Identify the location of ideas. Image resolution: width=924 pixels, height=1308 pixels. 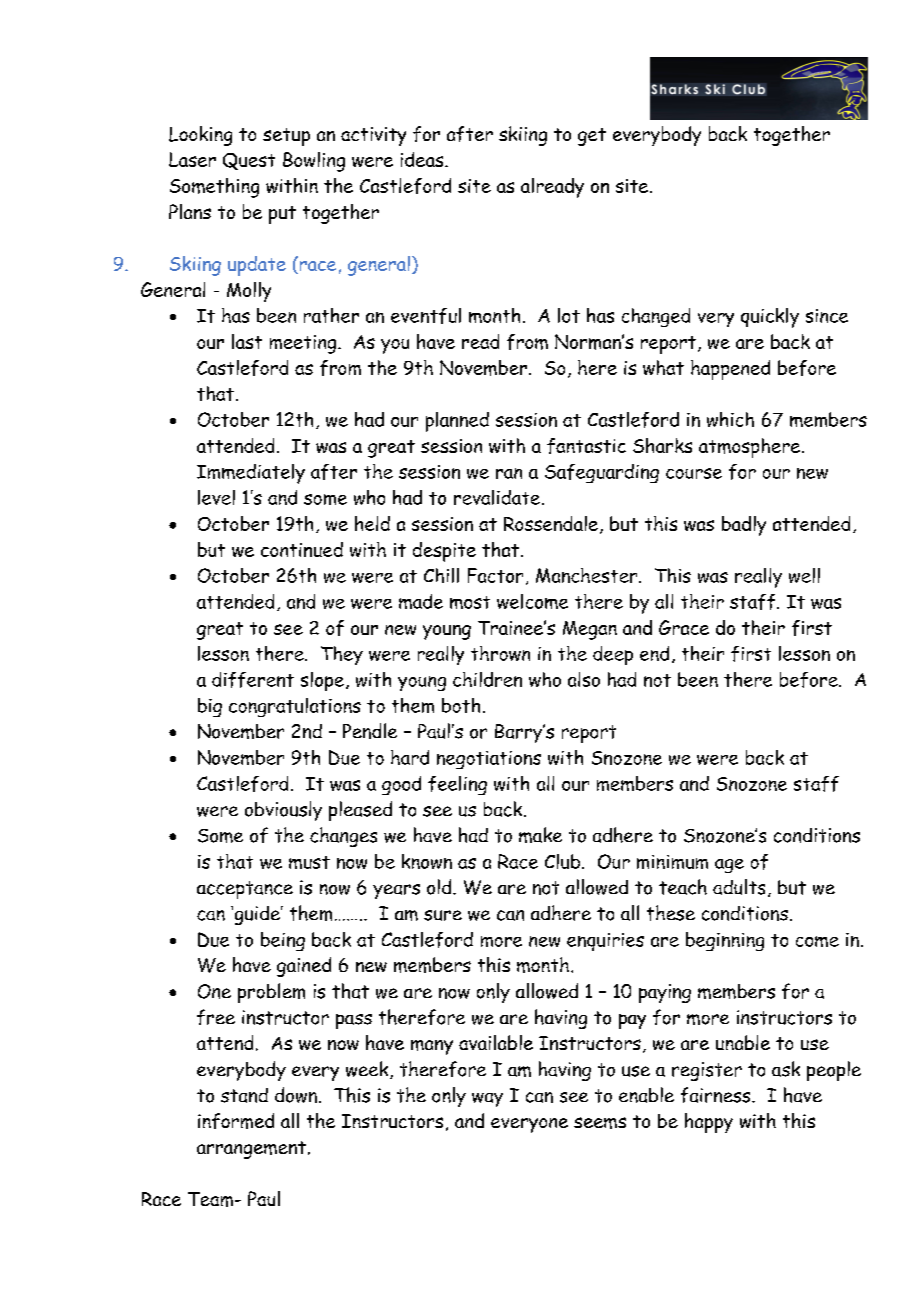
(423, 159).
